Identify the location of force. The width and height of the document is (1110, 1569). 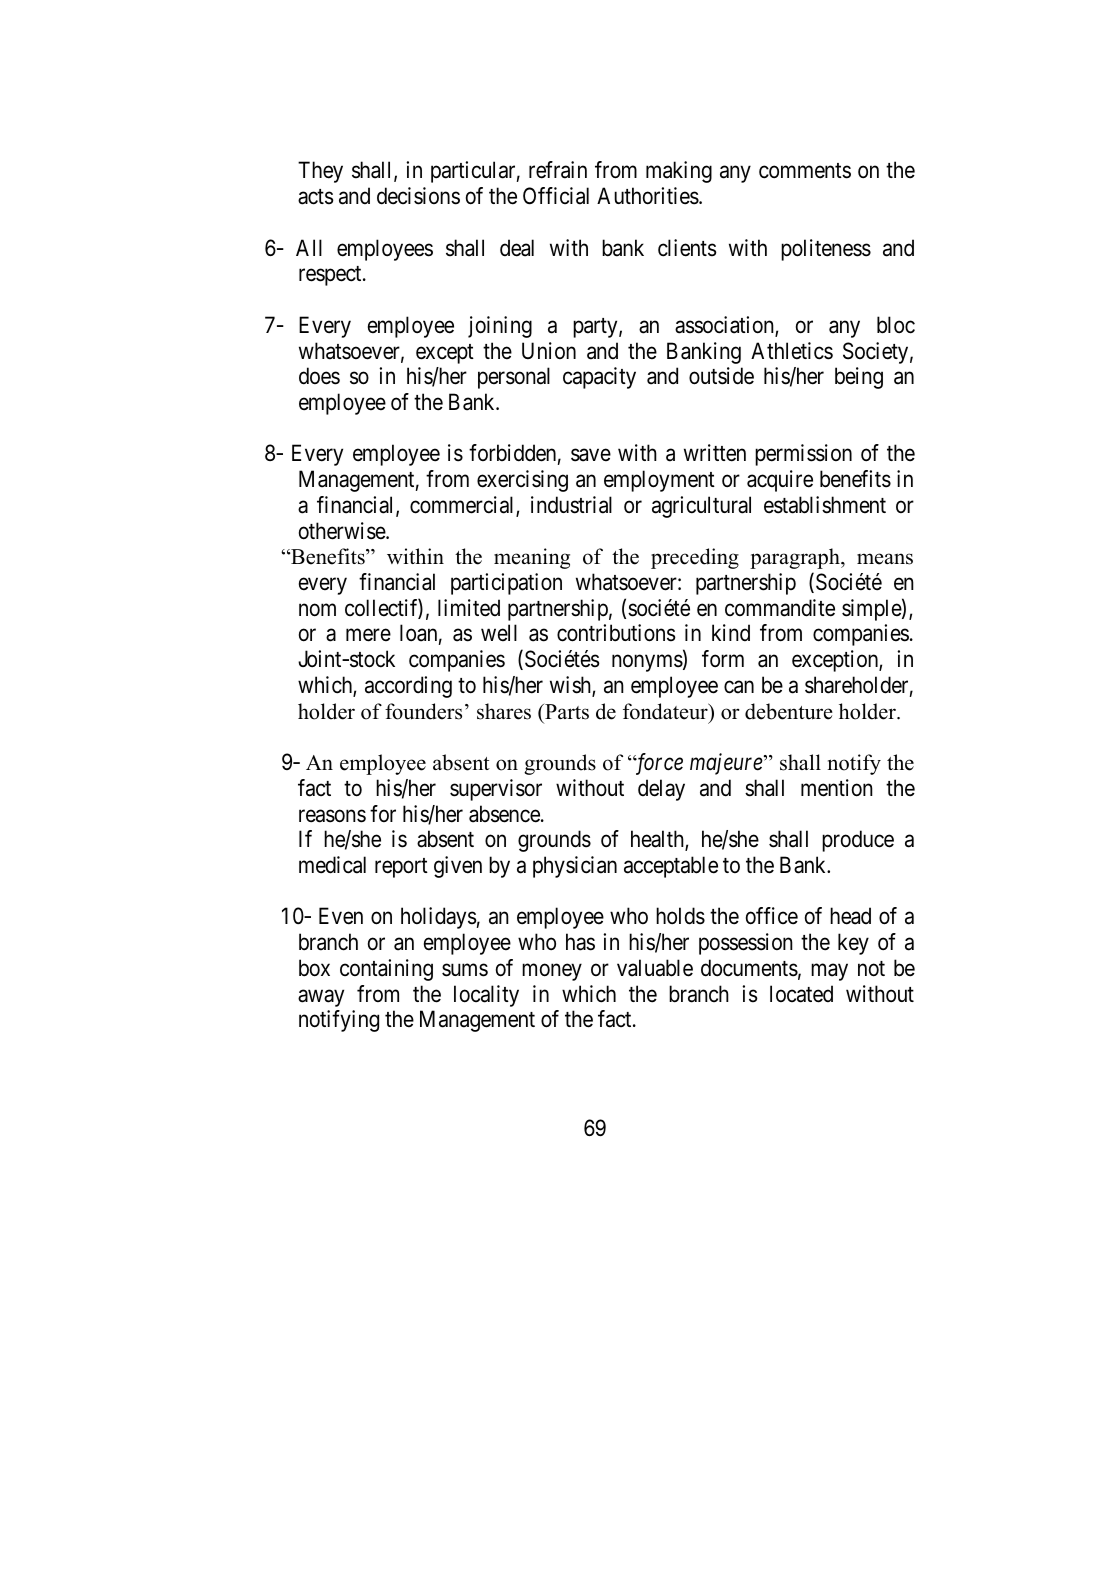
(658, 764).
